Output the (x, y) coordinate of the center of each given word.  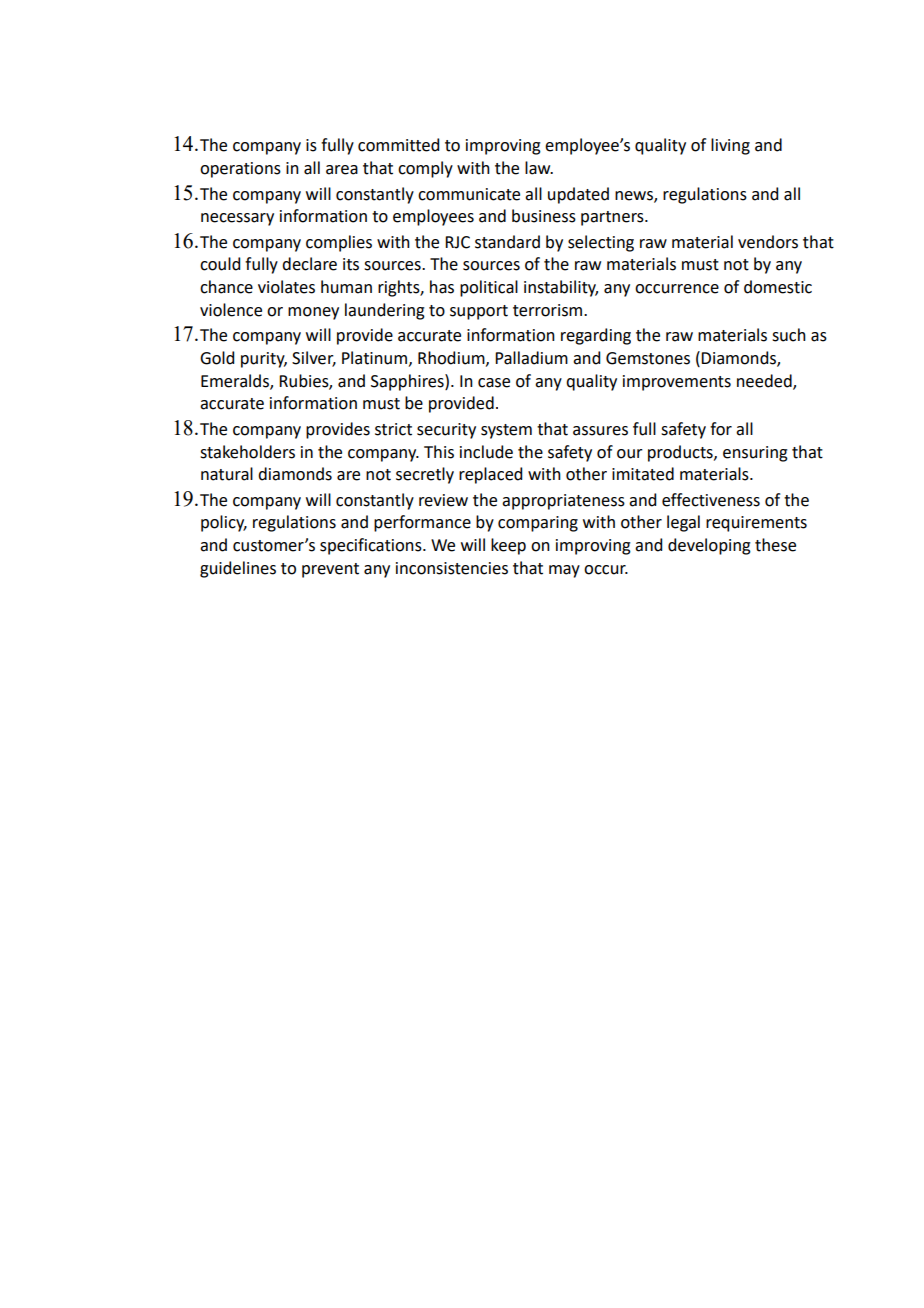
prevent (330, 570)
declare (309, 264)
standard (507, 242)
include (486, 452)
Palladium (531, 358)
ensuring (755, 454)
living (730, 146)
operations (240, 170)
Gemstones (648, 358)
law (539, 168)
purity (264, 360)
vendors (768, 242)
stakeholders (247, 452)
